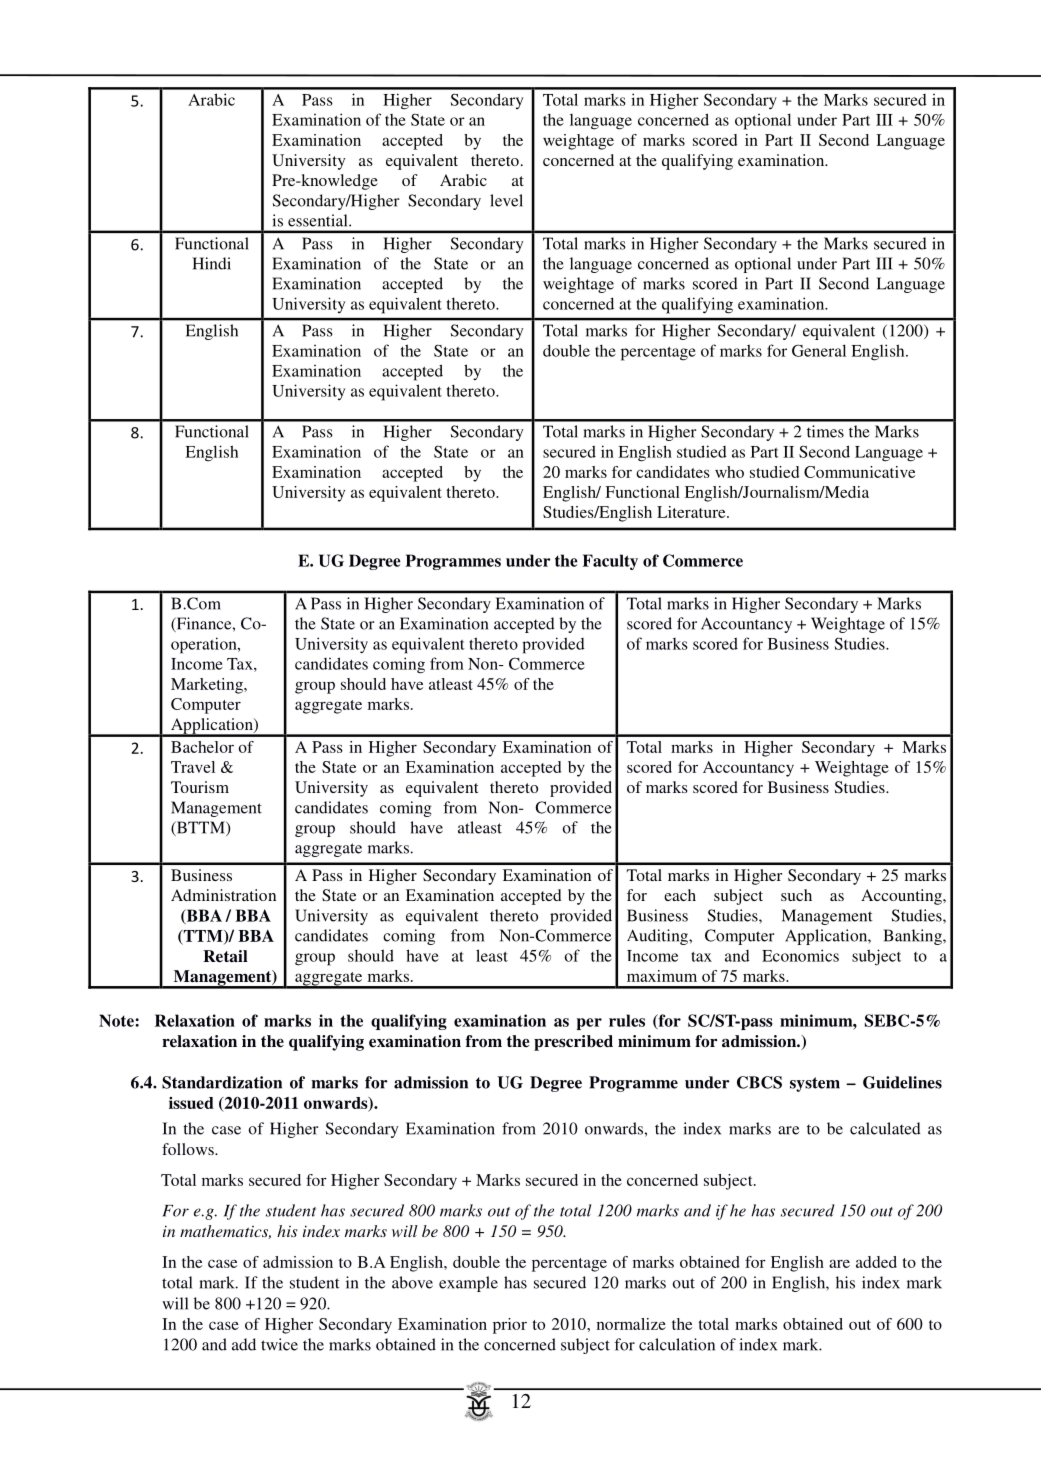 This page has width=1041, height=1474. What do you see at coordinates (680, 895) in the page?
I see `each` at bounding box center [680, 895].
